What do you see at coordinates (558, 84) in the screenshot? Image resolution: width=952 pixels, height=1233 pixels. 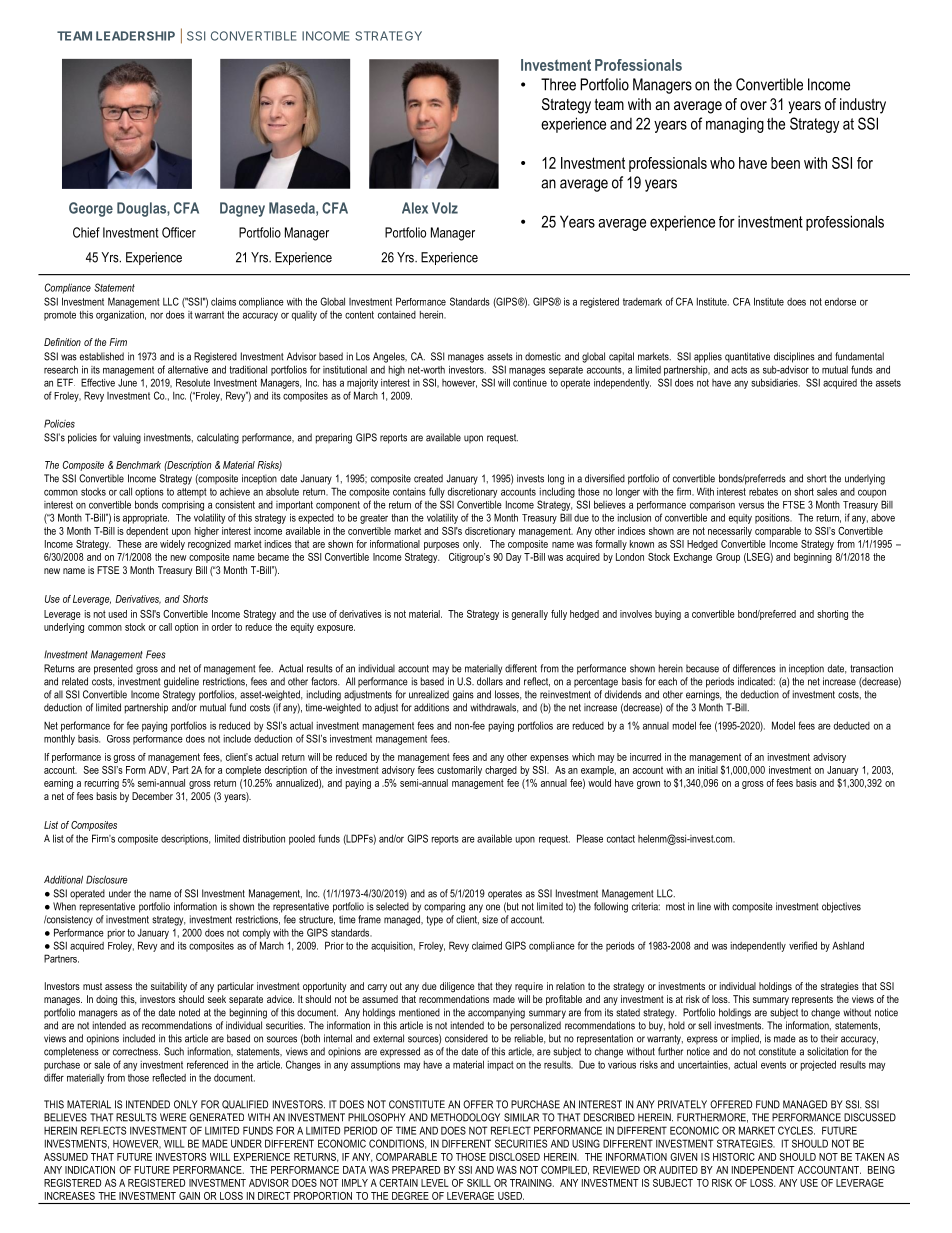 I see `Three` at bounding box center [558, 84].
